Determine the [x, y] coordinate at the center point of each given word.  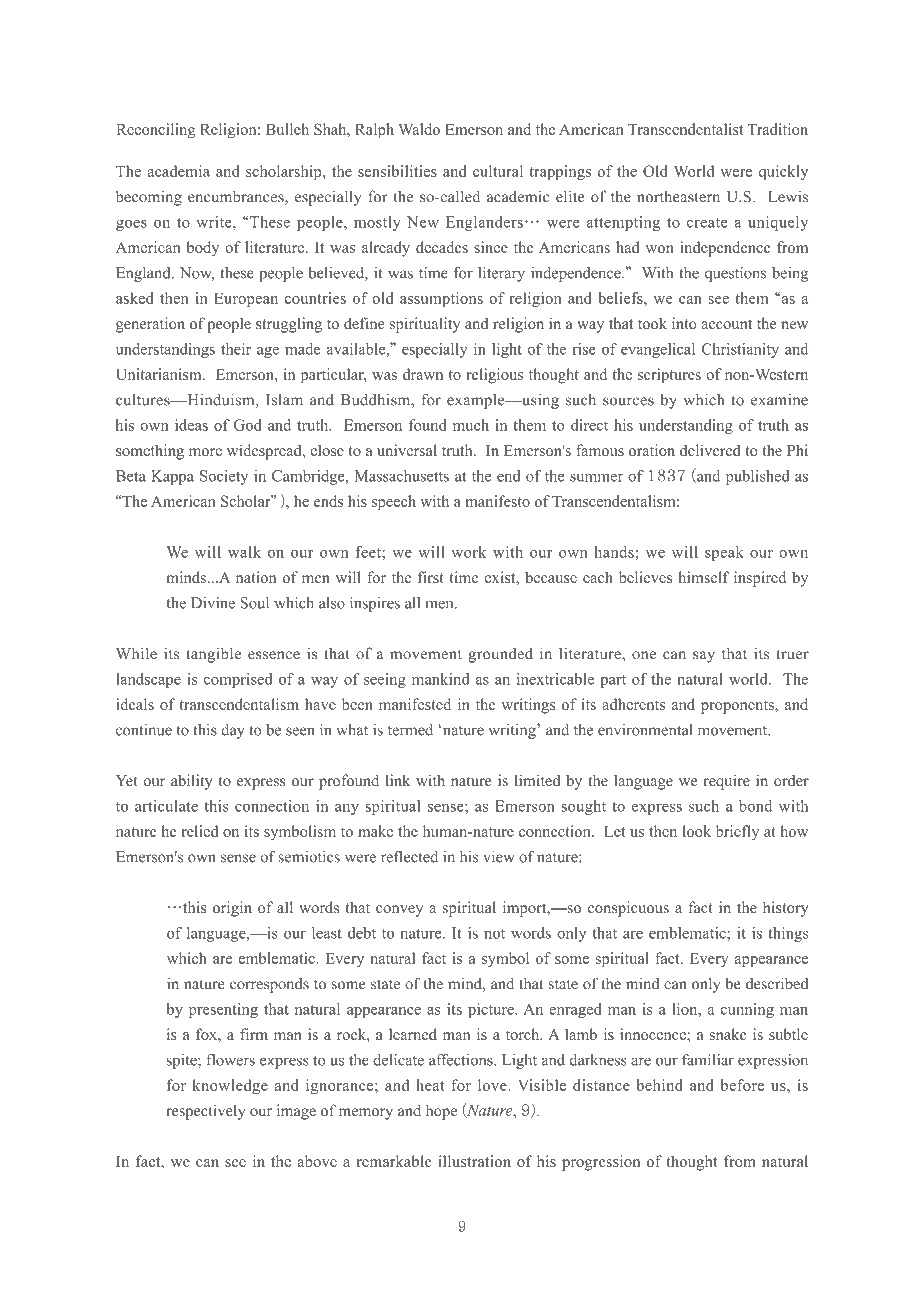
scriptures [669, 376]
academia [178, 171]
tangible [213, 655]
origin [232, 909]
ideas [191, 425]
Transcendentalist [685, 129]
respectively [206, 1112]
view [498, 856]
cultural [498, 171]
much [471, 425]
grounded [501, 655]
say [704, 657]
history [786, 909]
